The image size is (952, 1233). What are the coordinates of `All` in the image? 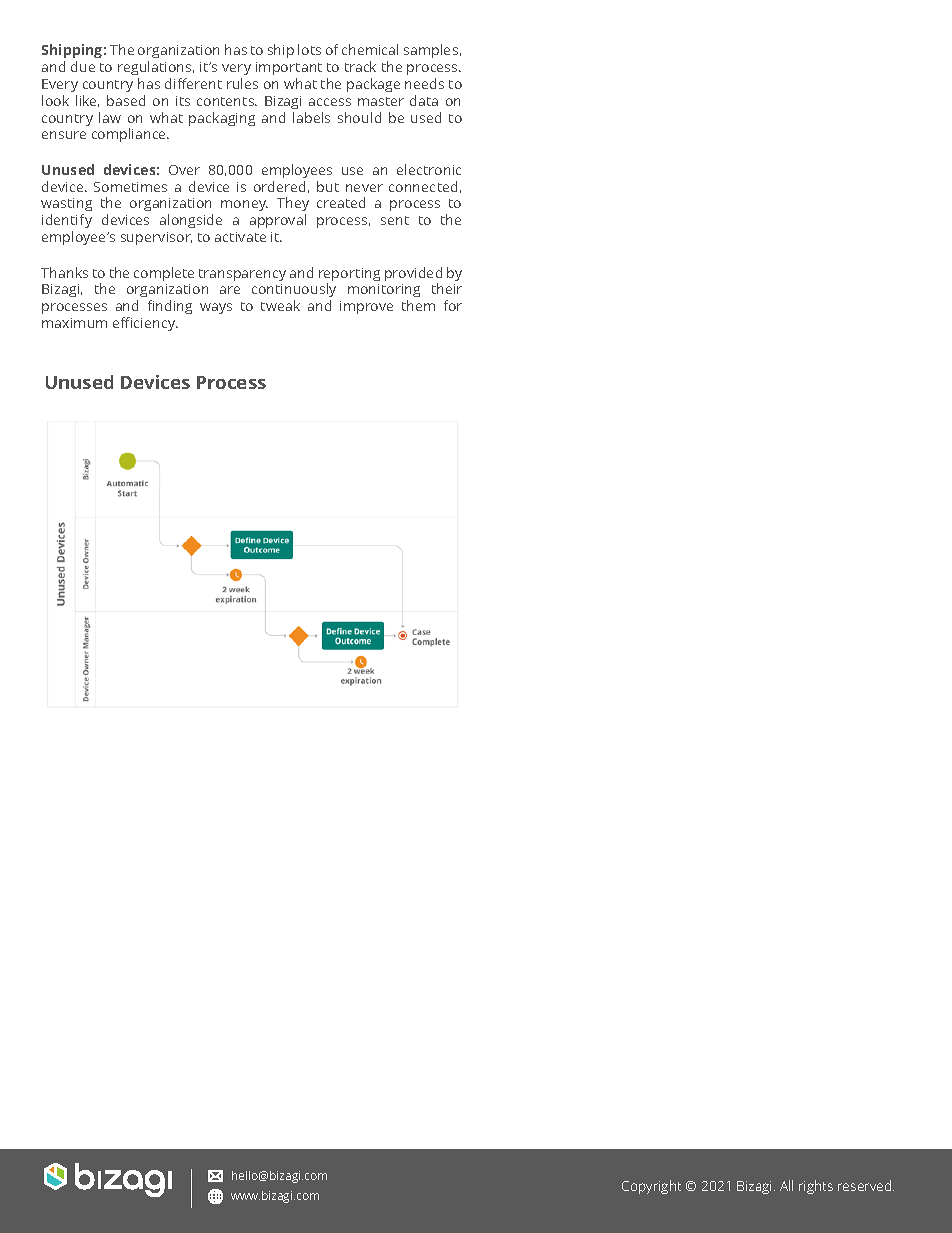 It's located at (786, 1185).
